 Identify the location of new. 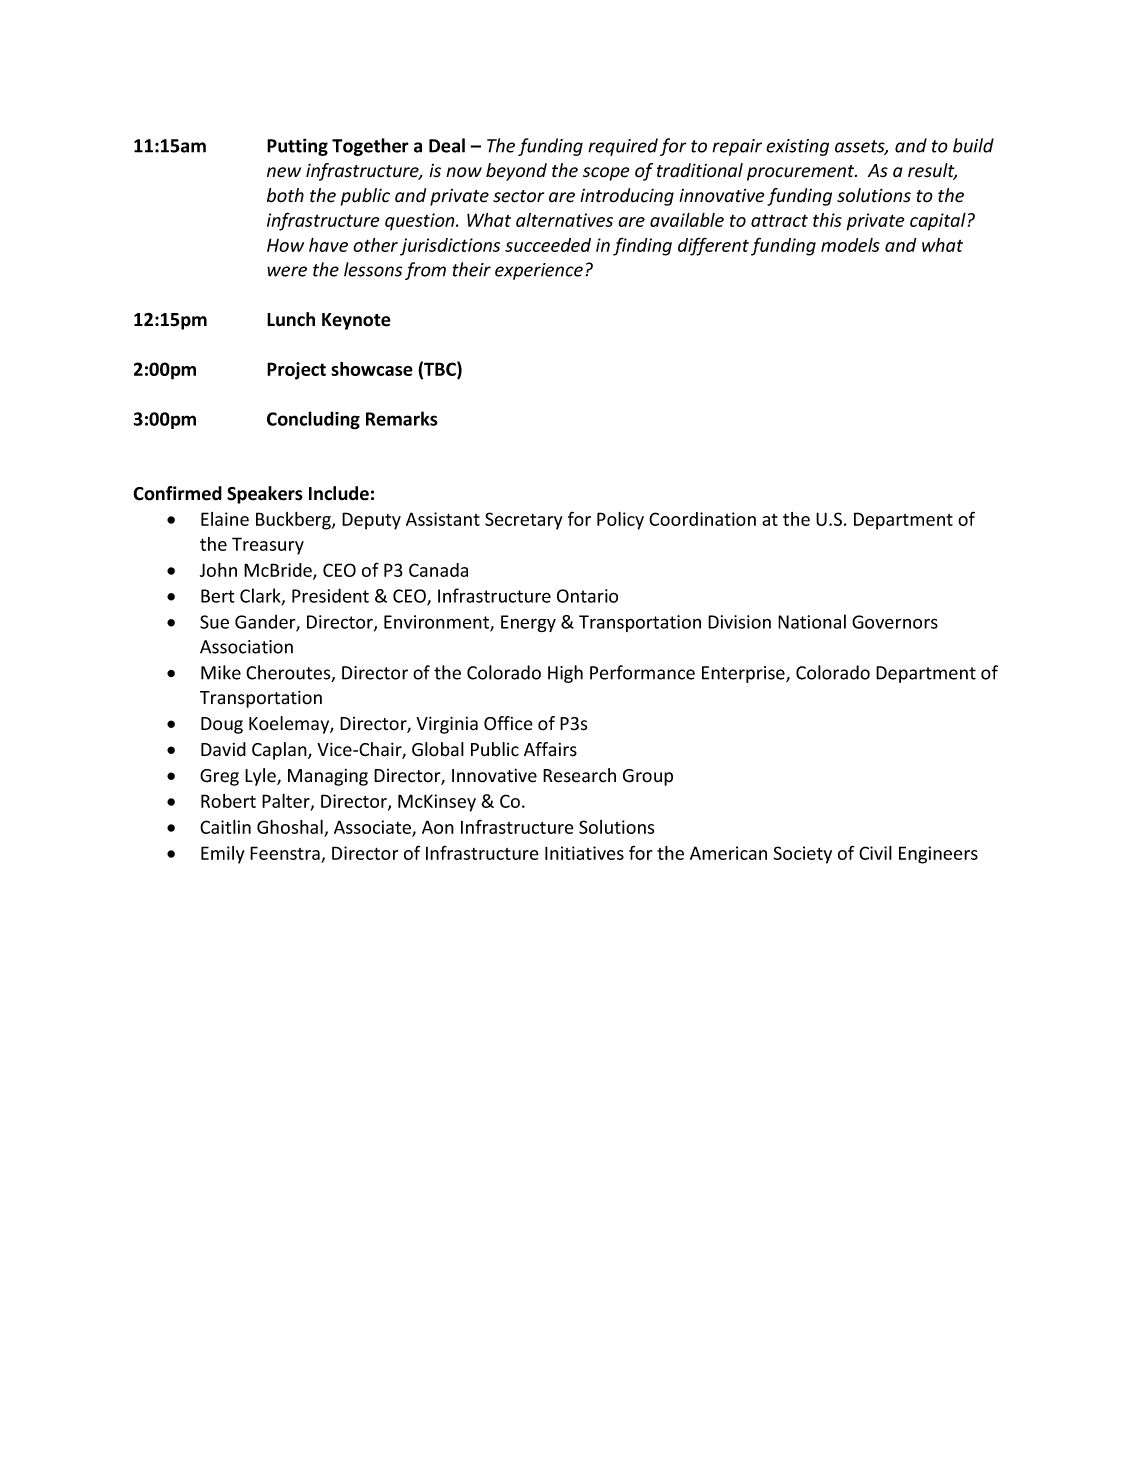
(284, 172).
